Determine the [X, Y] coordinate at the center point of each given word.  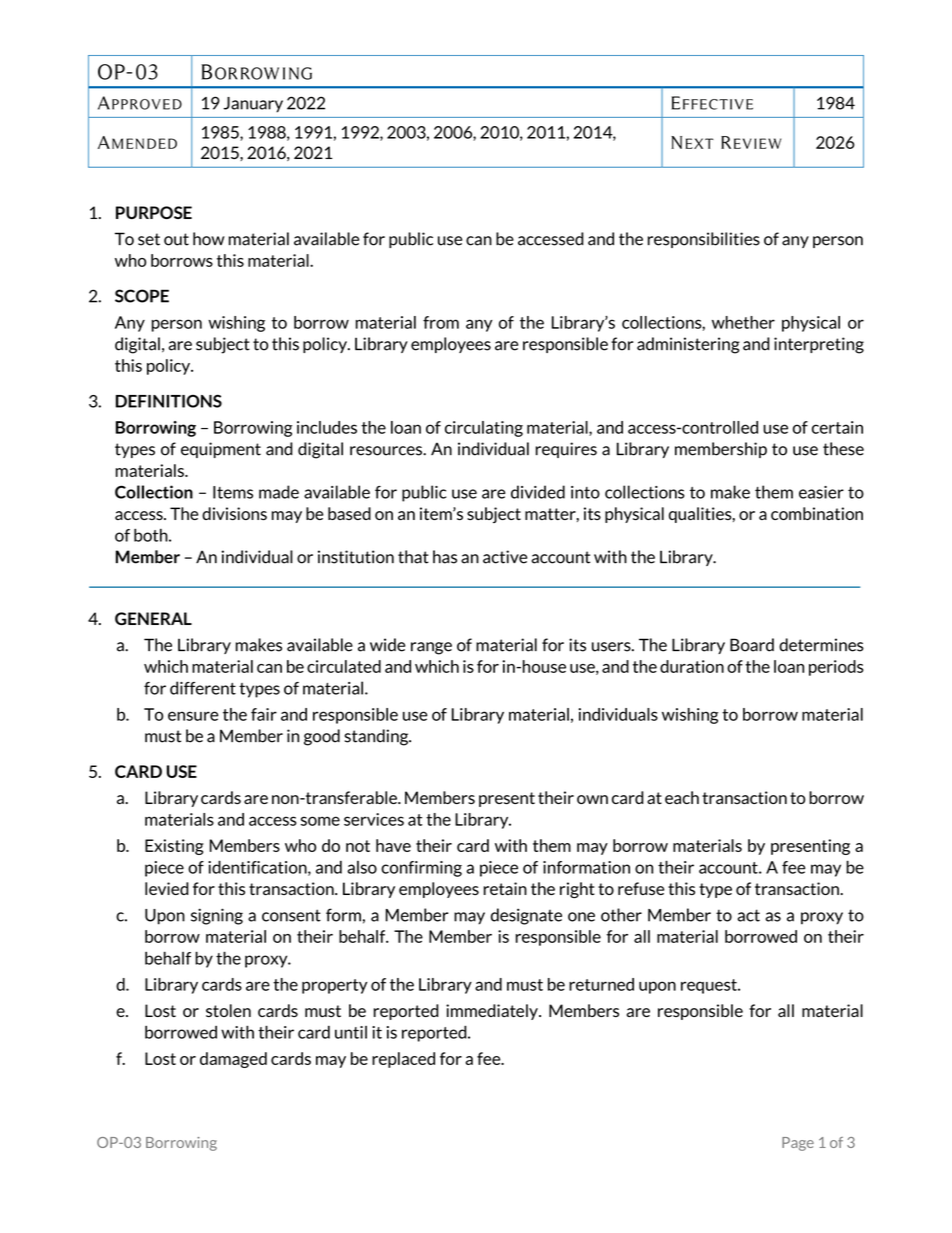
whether [743, 322]
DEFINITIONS [169, 401]
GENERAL [153, 618]
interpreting [819, 345]
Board [752, 645]
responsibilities [704, 240]
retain [505, 888]
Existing [174, 847]
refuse [641, 888]
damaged [233, 1060]
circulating [484, 429]
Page [798, 1144]
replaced [403, 1060]
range [431, 648]
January [253, 105]
